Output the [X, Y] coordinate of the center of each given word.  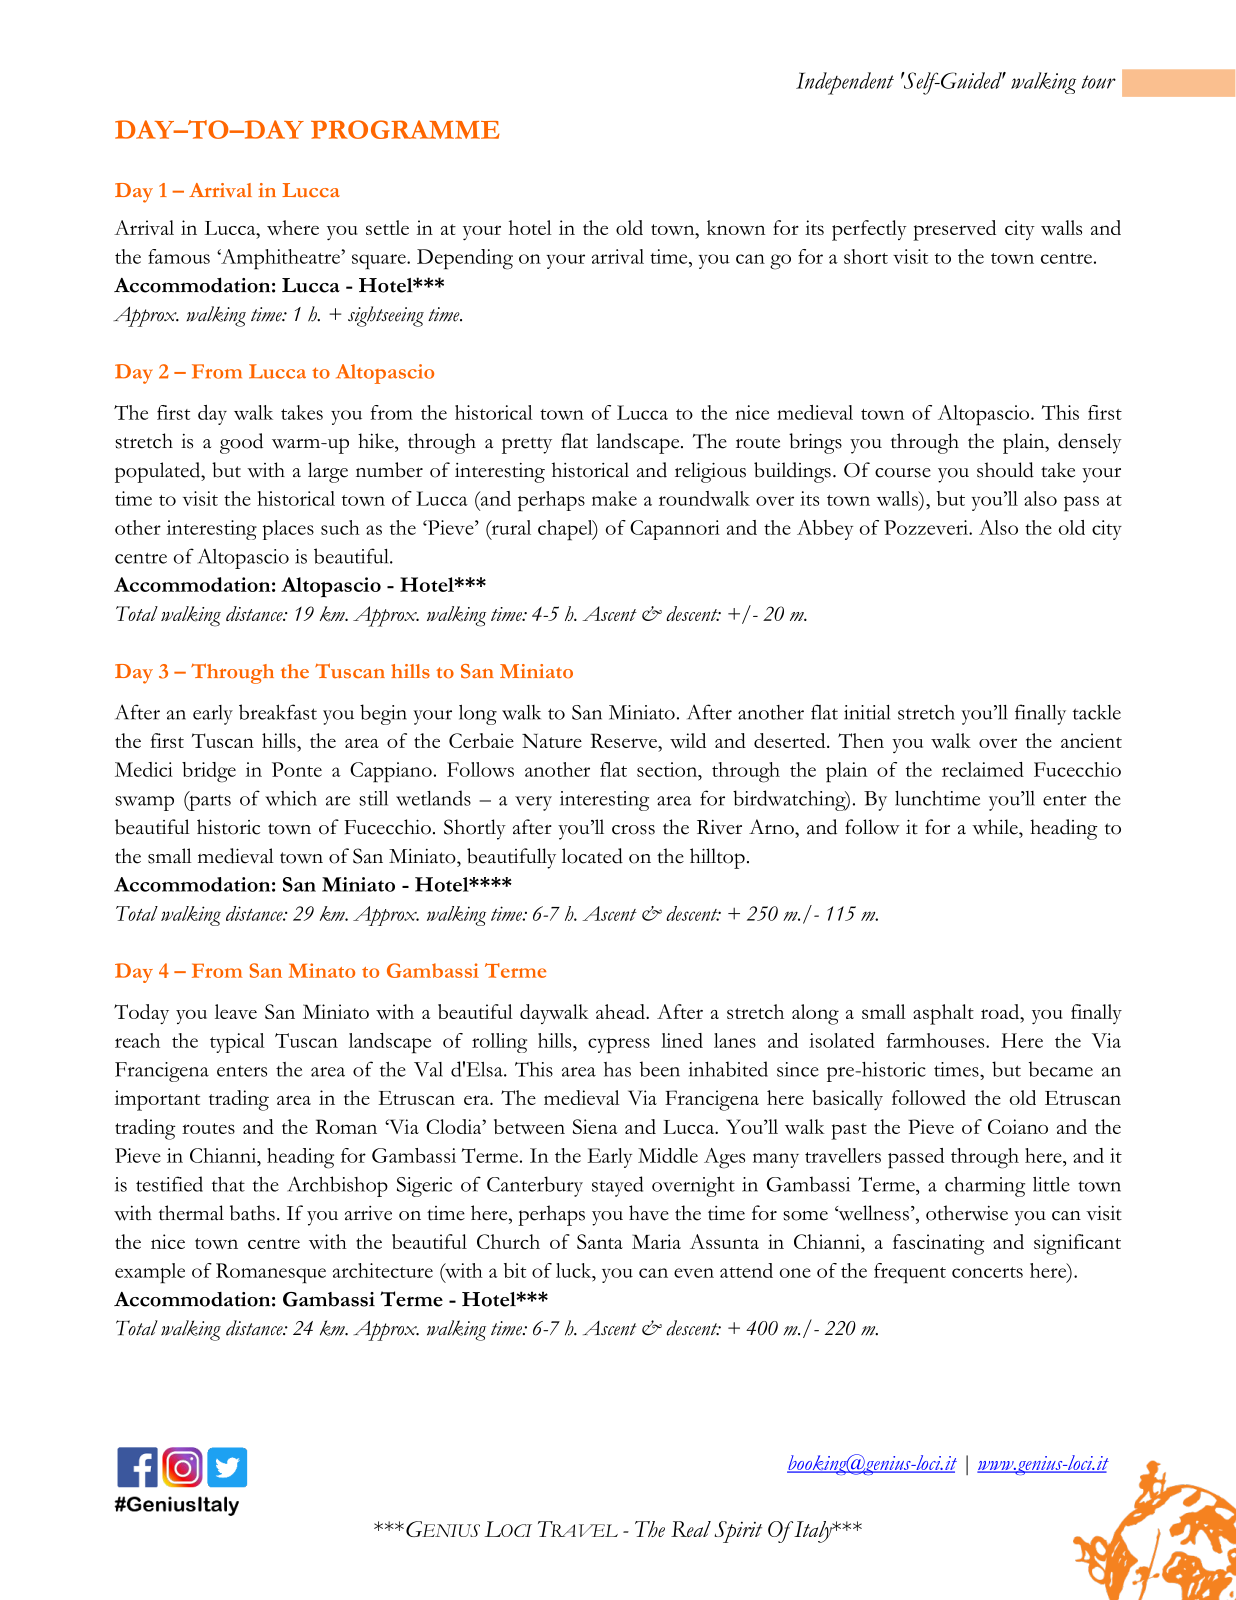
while [996, 827]
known [736, 227]
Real [691, 1529]
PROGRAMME [405, 129]
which [291, 798]
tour [1099, 82]
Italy [813, 1532]
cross [633, 829]
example [150, 1273]
